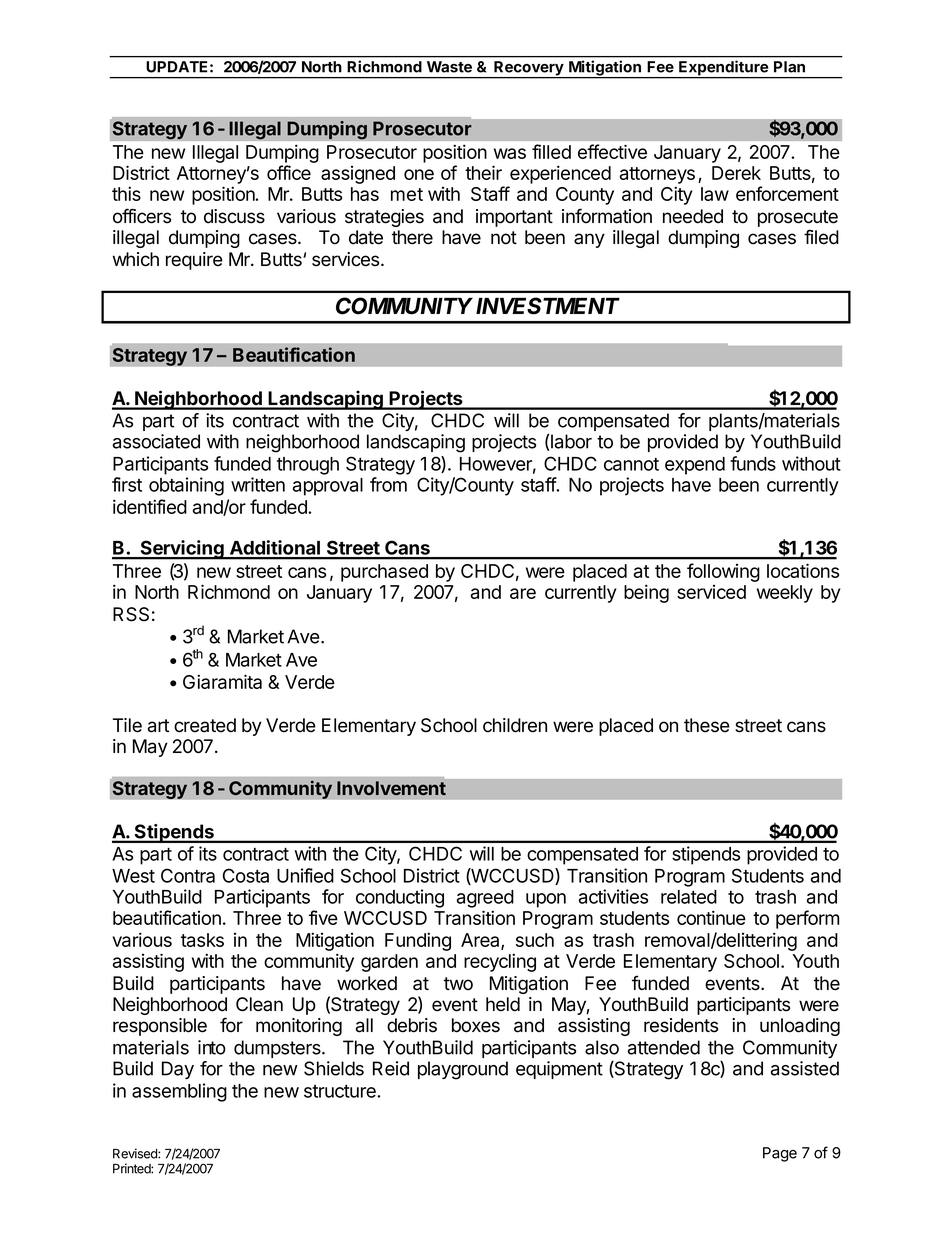  I want to click on Derek, so click(736, 173).
